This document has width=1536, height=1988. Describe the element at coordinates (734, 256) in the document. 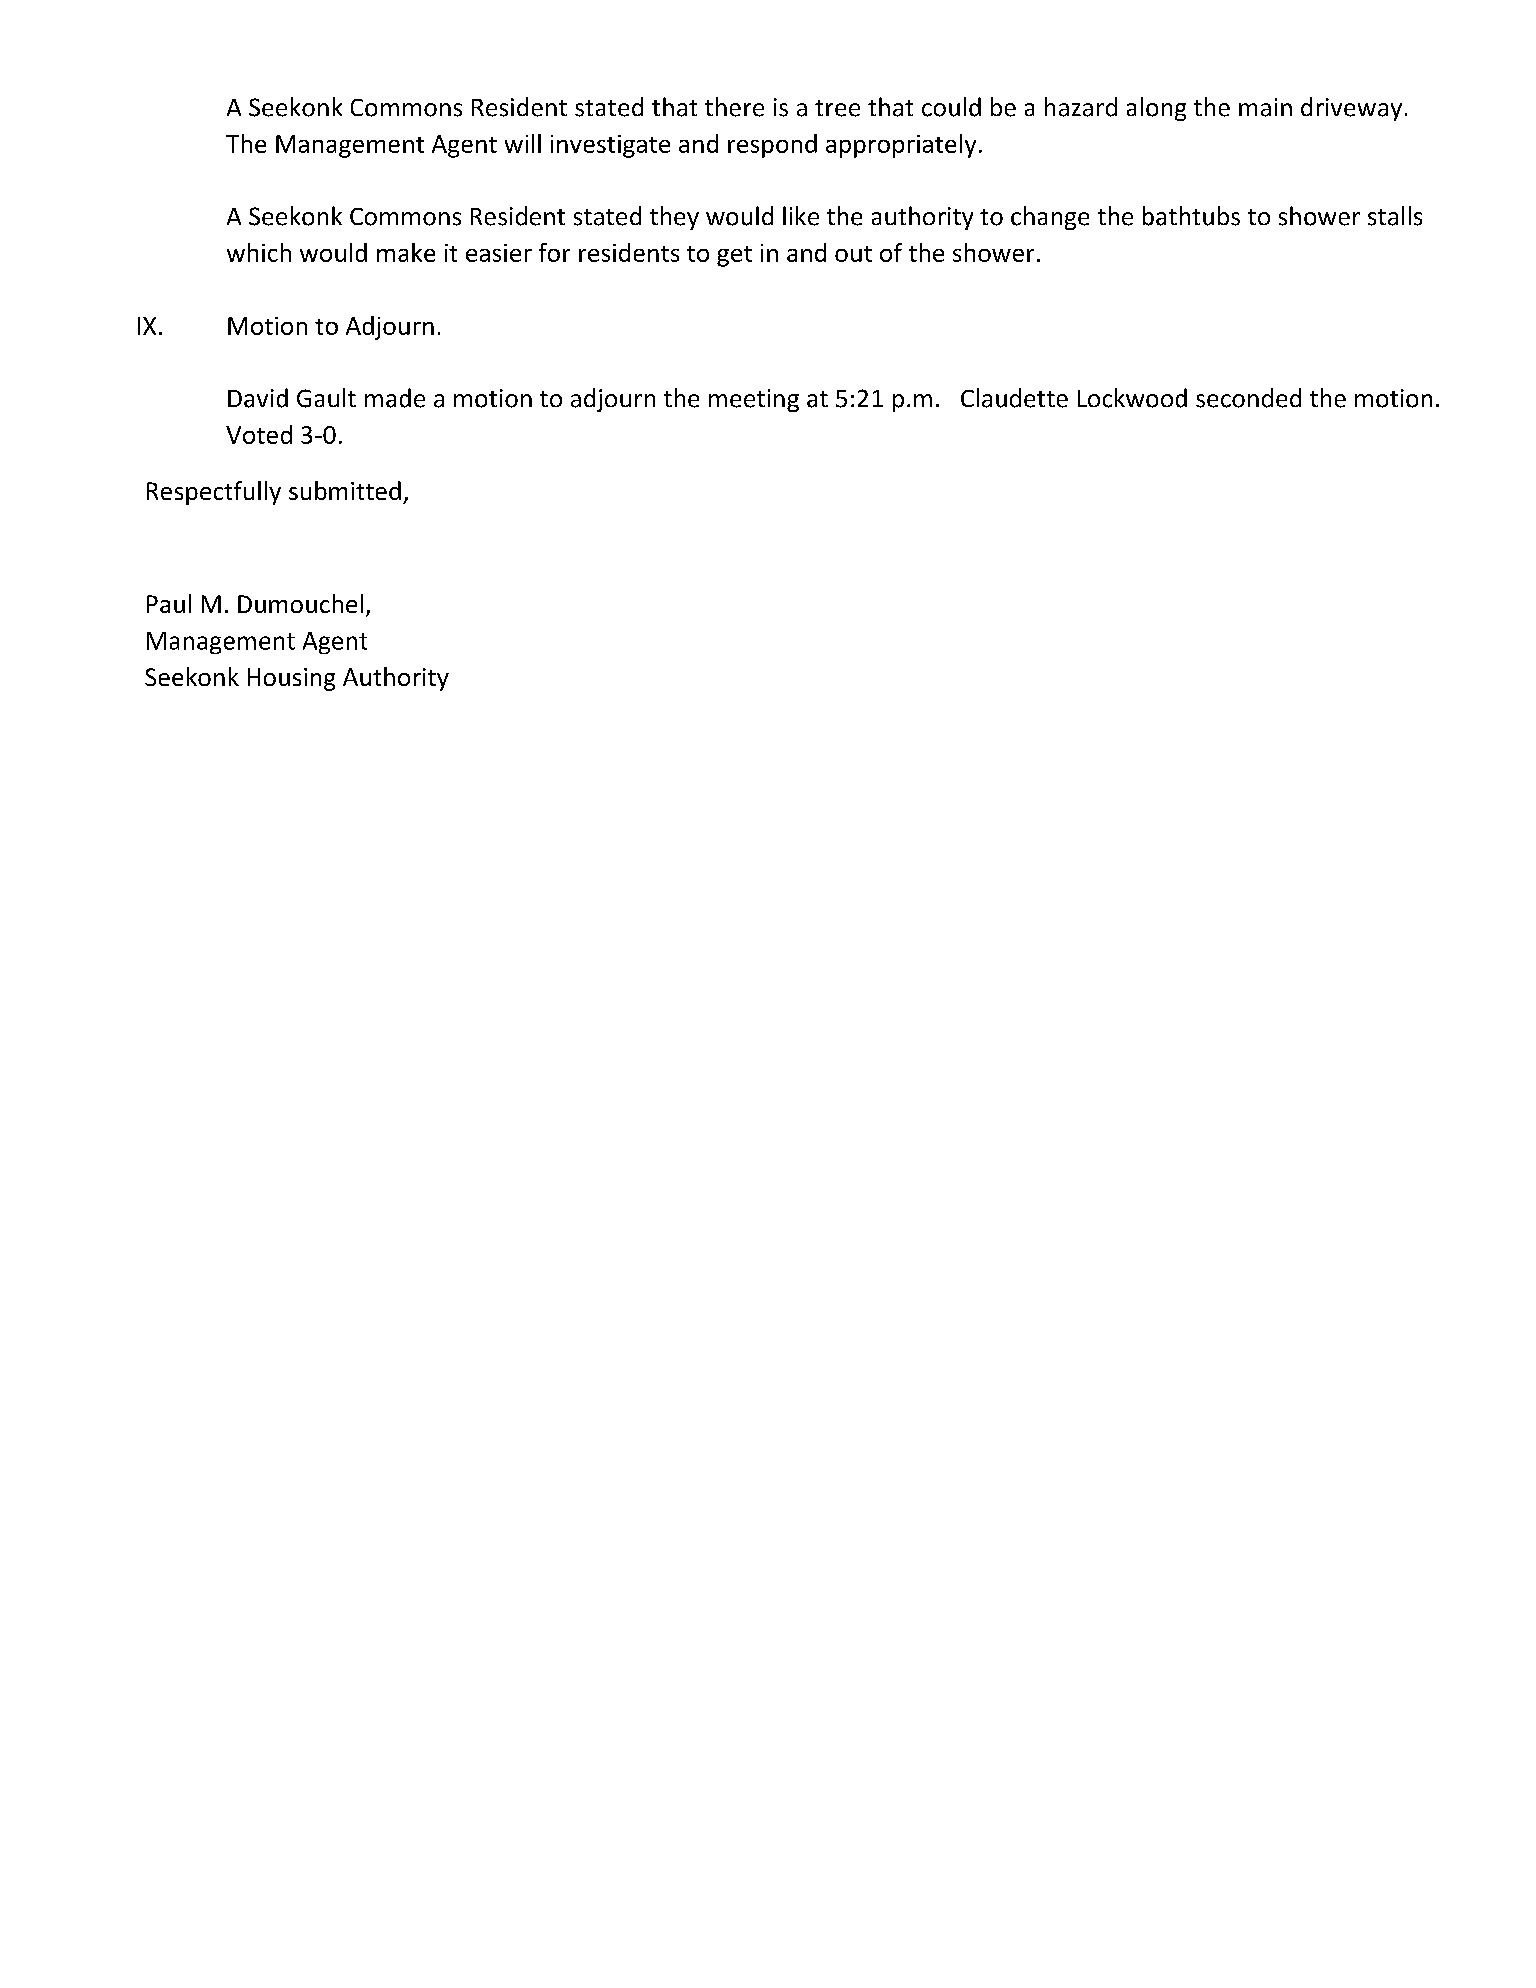

I see `get` at that location.
